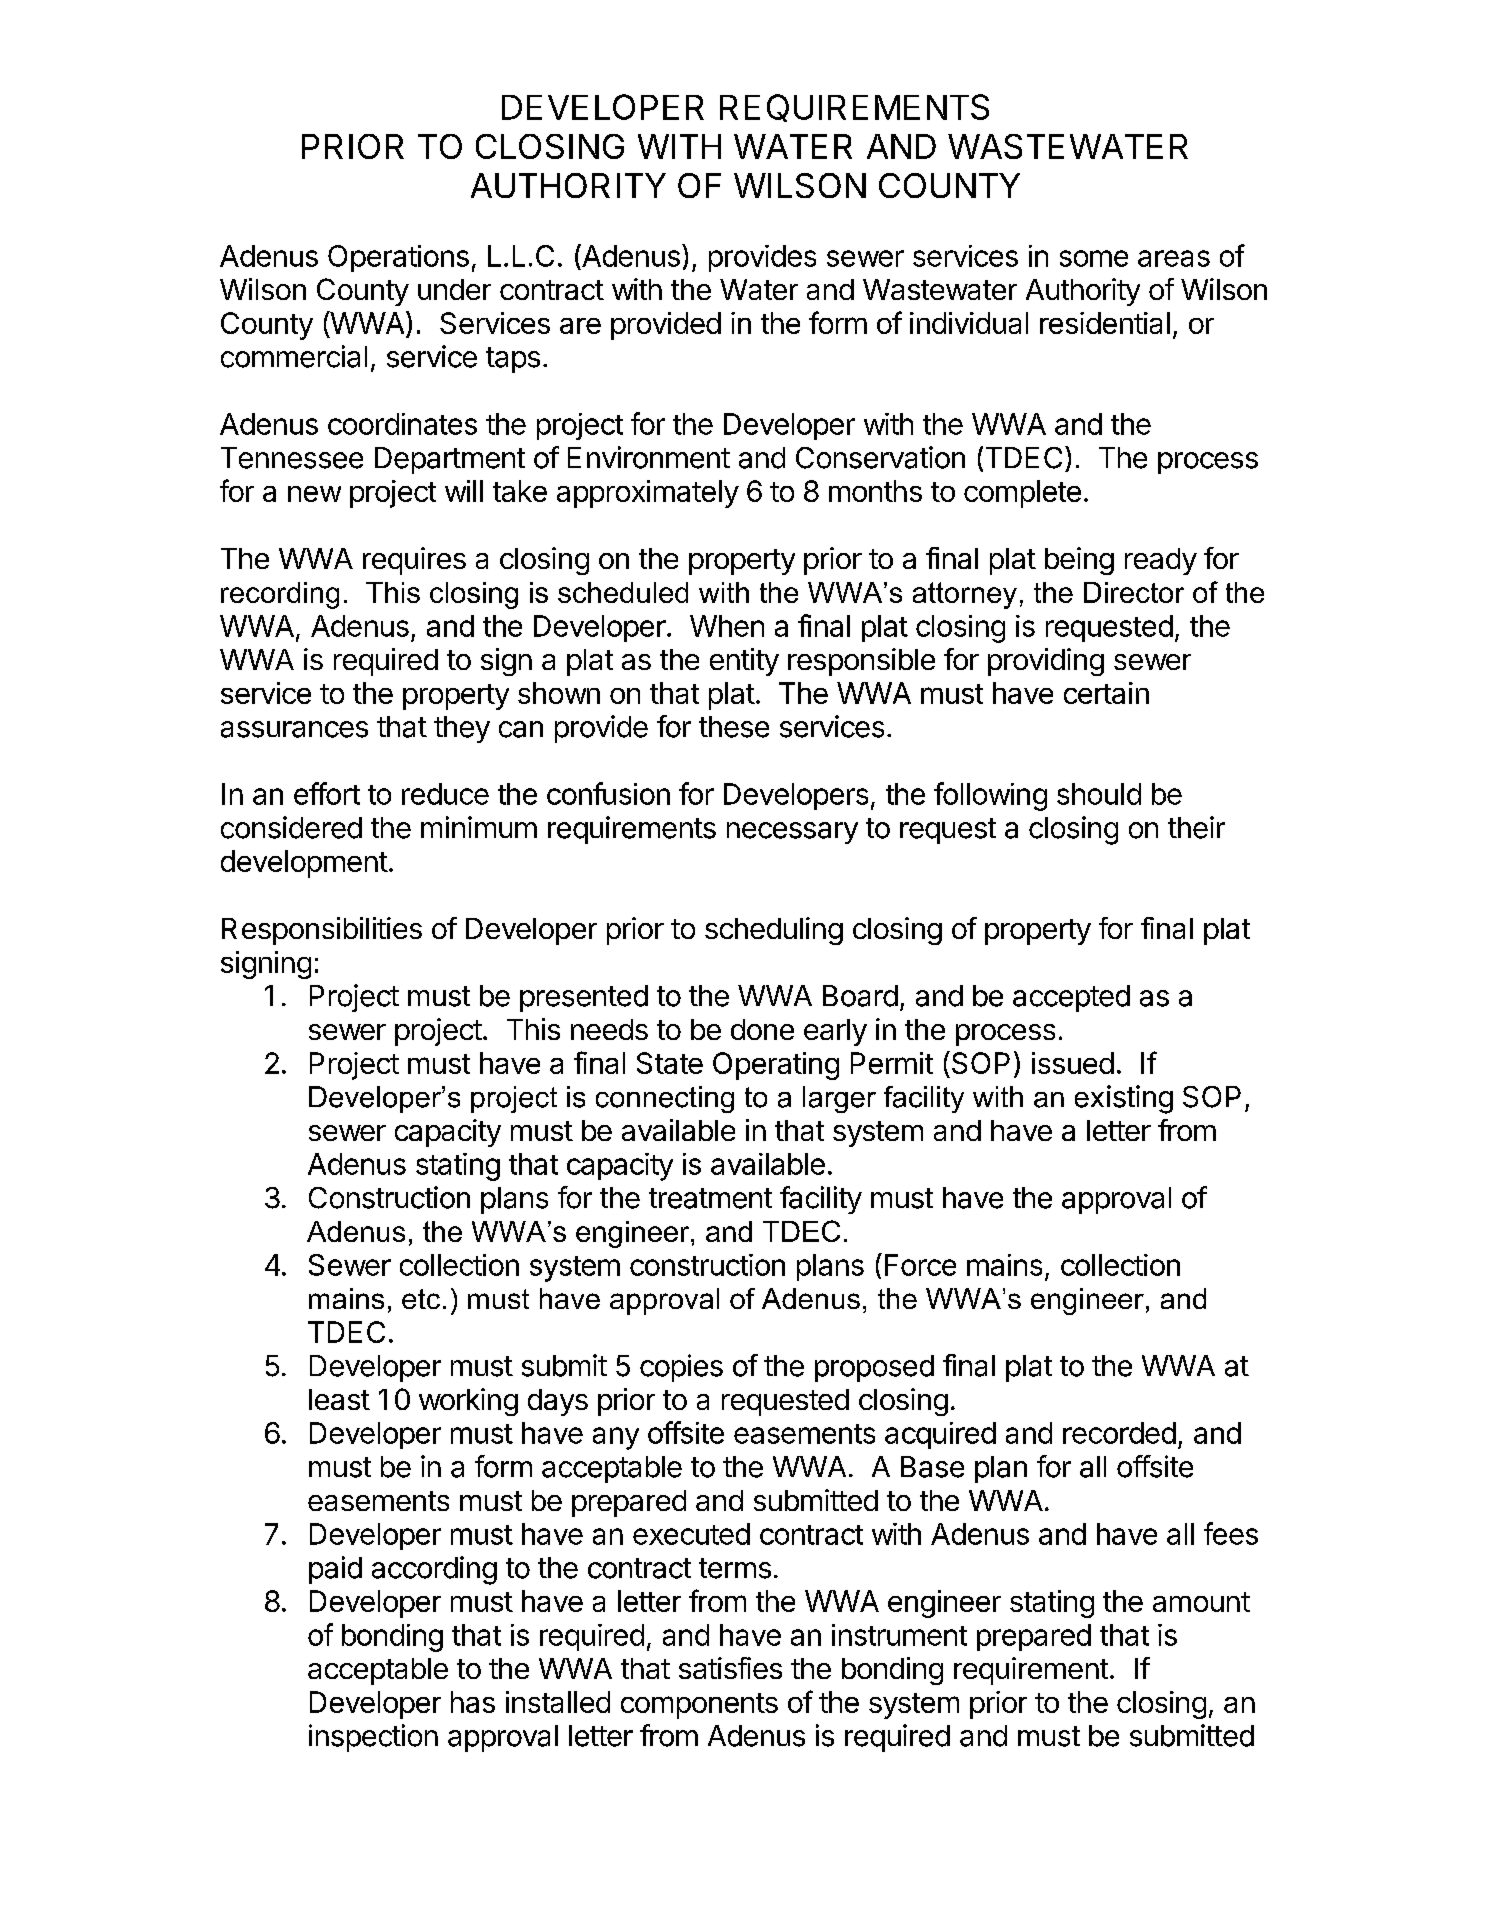 The image size is (1491, 1930). Describe the element at coordinates (1105, 323) in the image. I see `residential` at that location.
